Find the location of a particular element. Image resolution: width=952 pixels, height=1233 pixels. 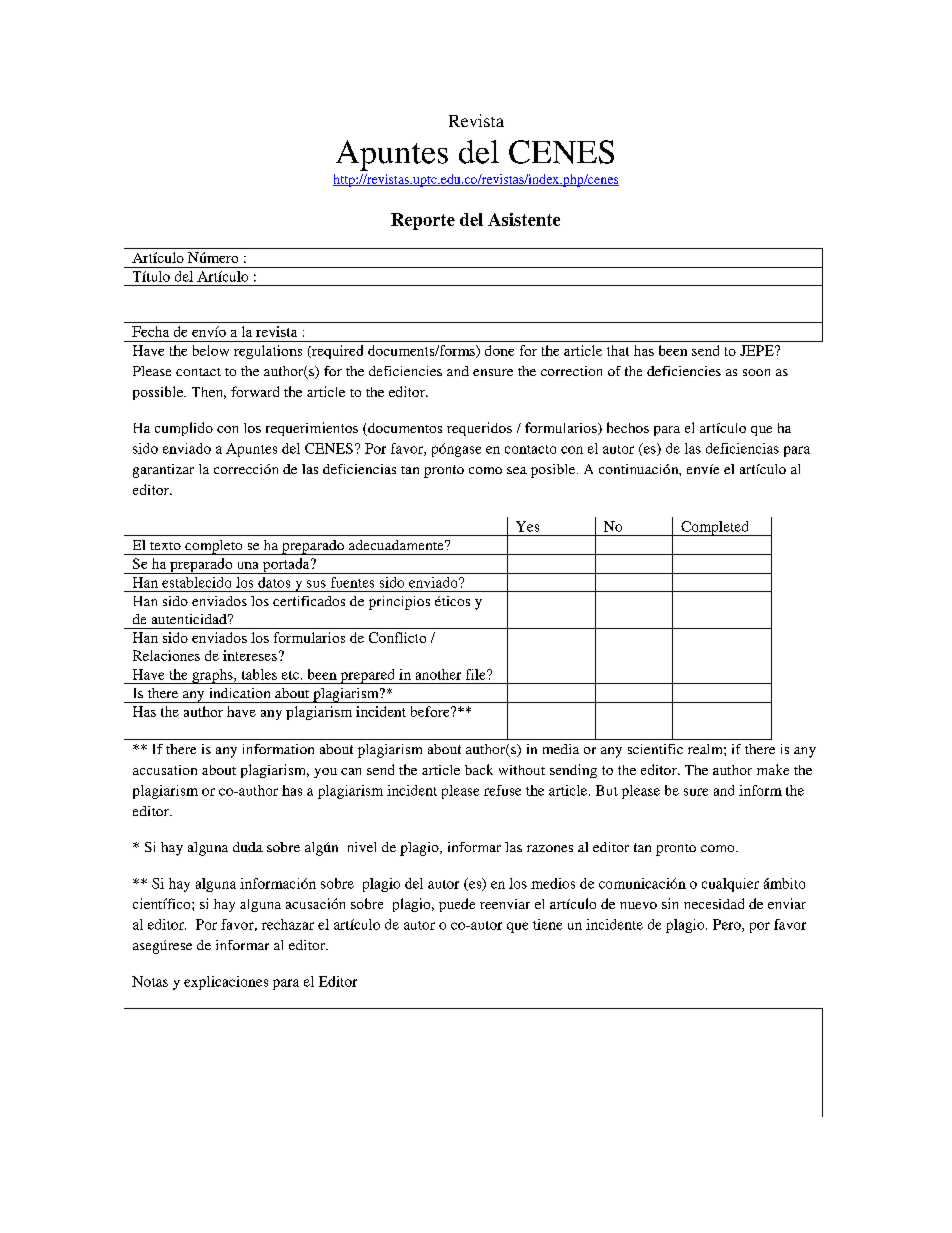

Reporte is located at coordinates (423, 221).
